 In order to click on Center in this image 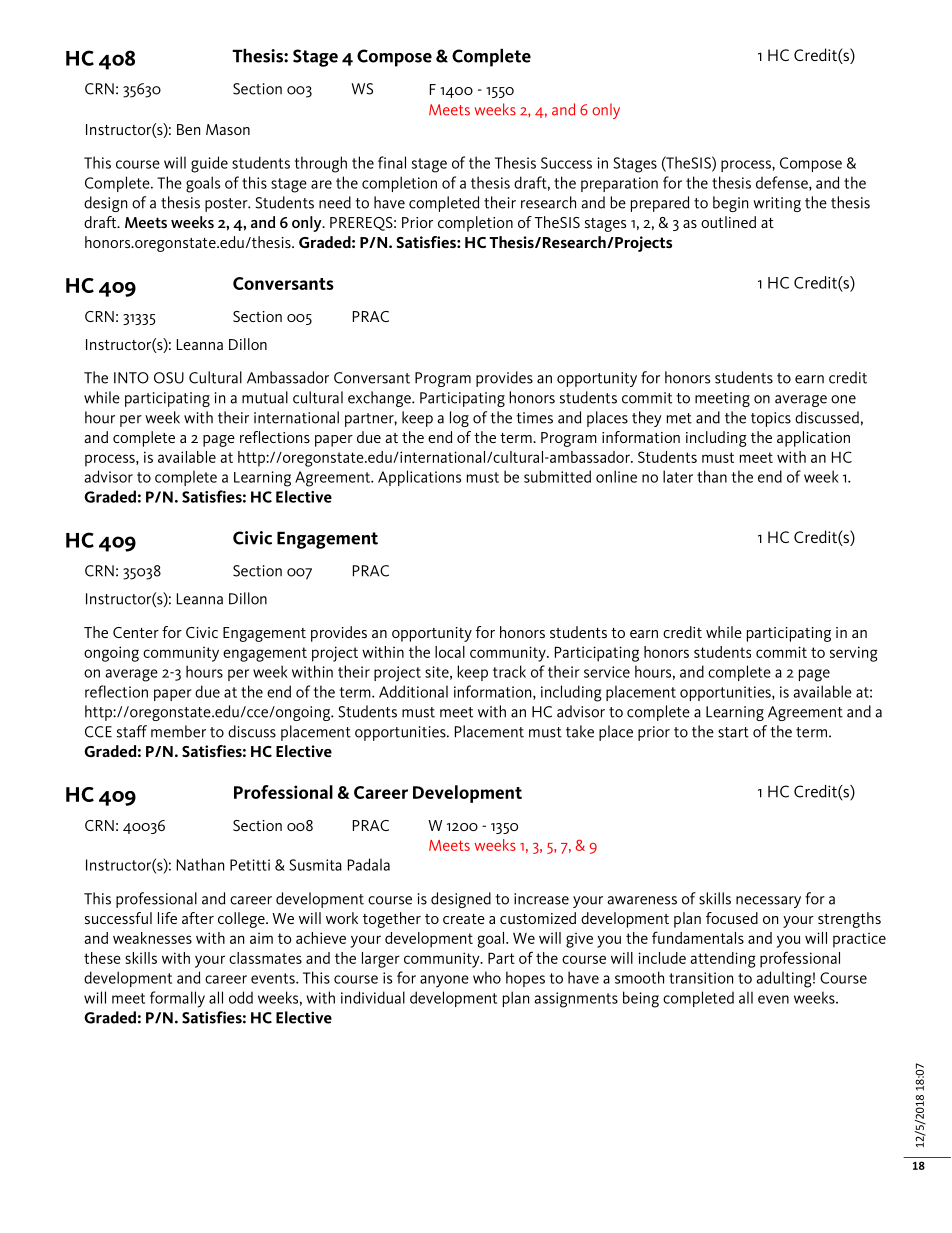, I will do `click(136, 632)`.
